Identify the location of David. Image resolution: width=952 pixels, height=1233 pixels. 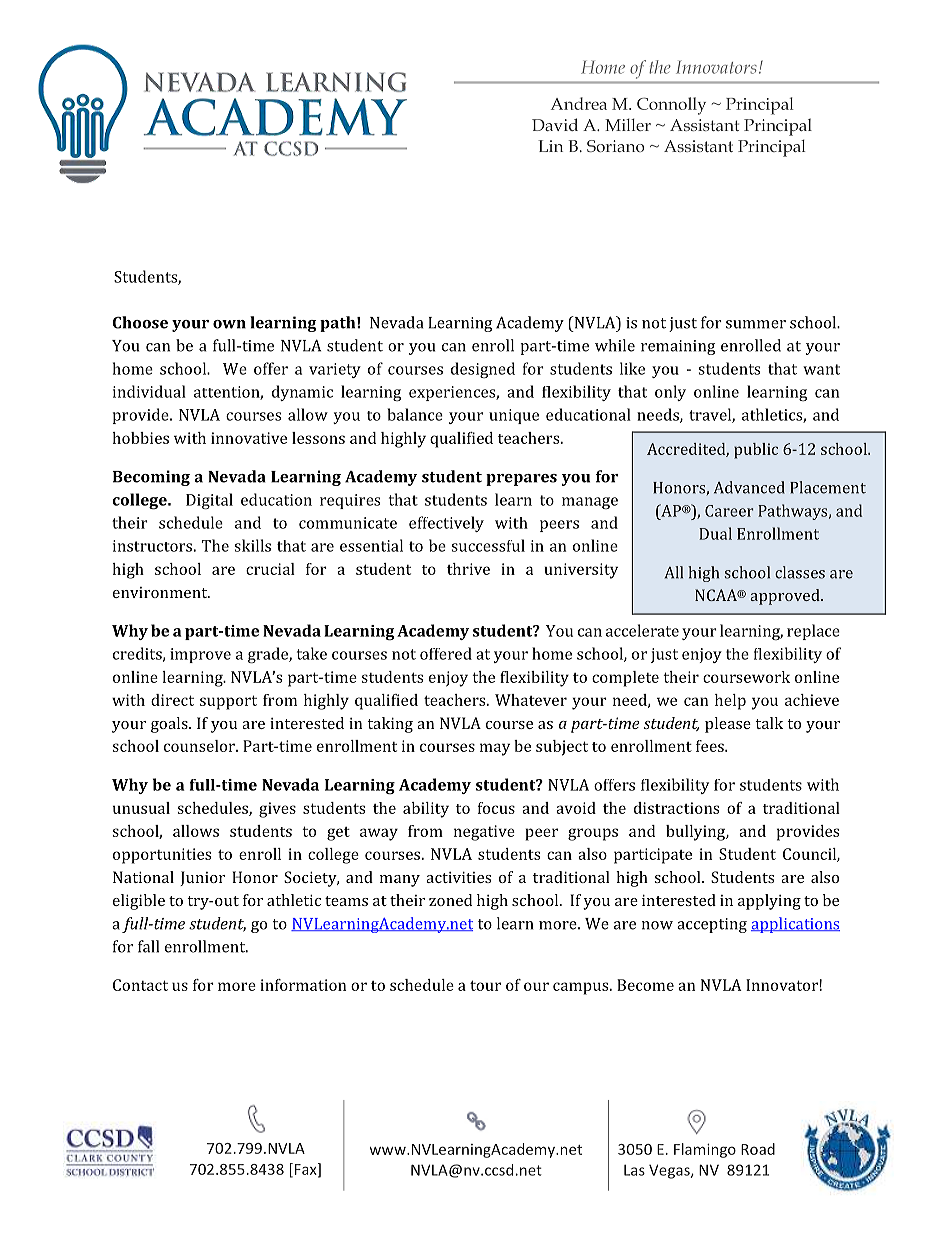
(555, 124).
